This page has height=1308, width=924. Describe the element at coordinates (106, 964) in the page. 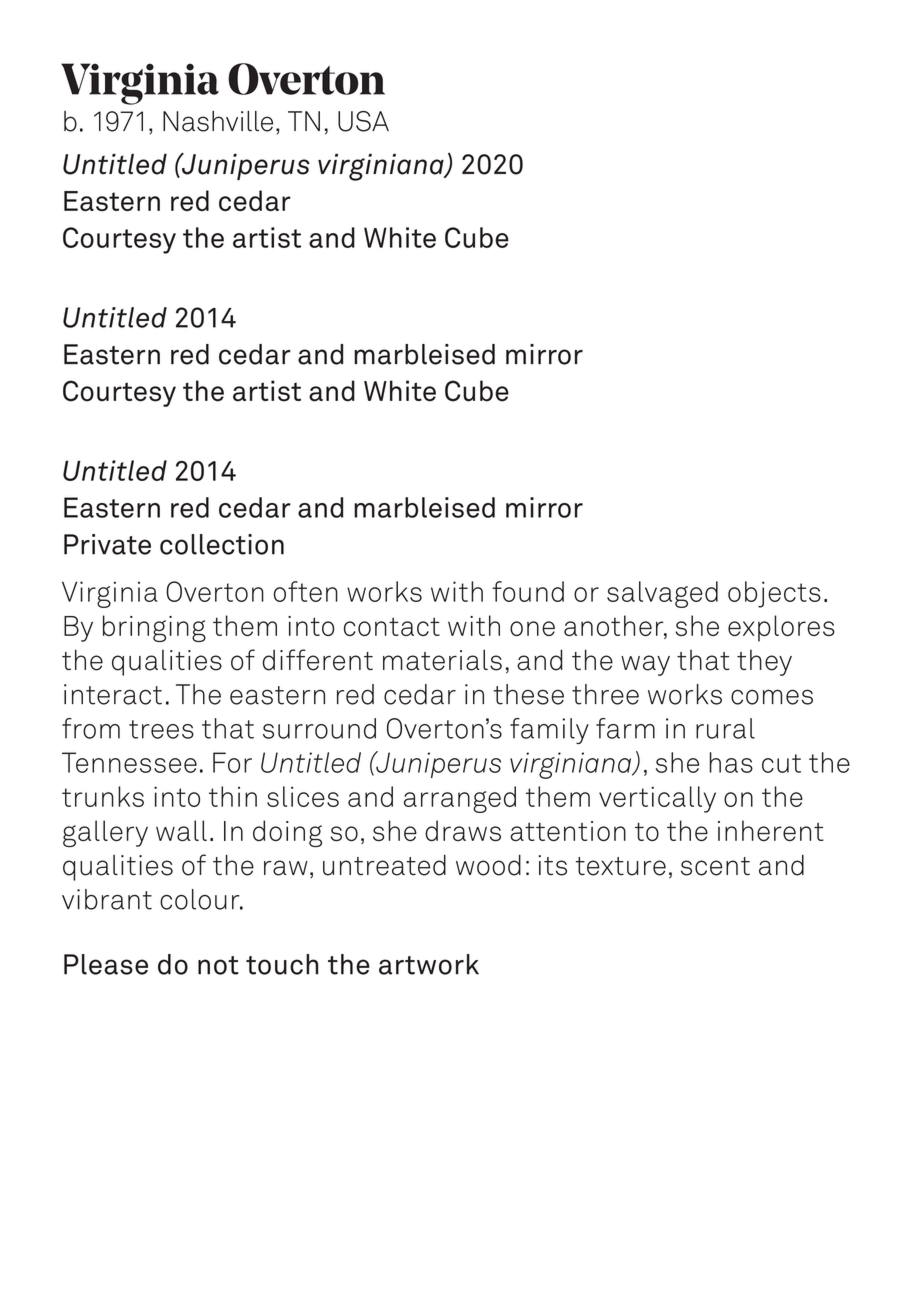

I see `Please` at that location.
